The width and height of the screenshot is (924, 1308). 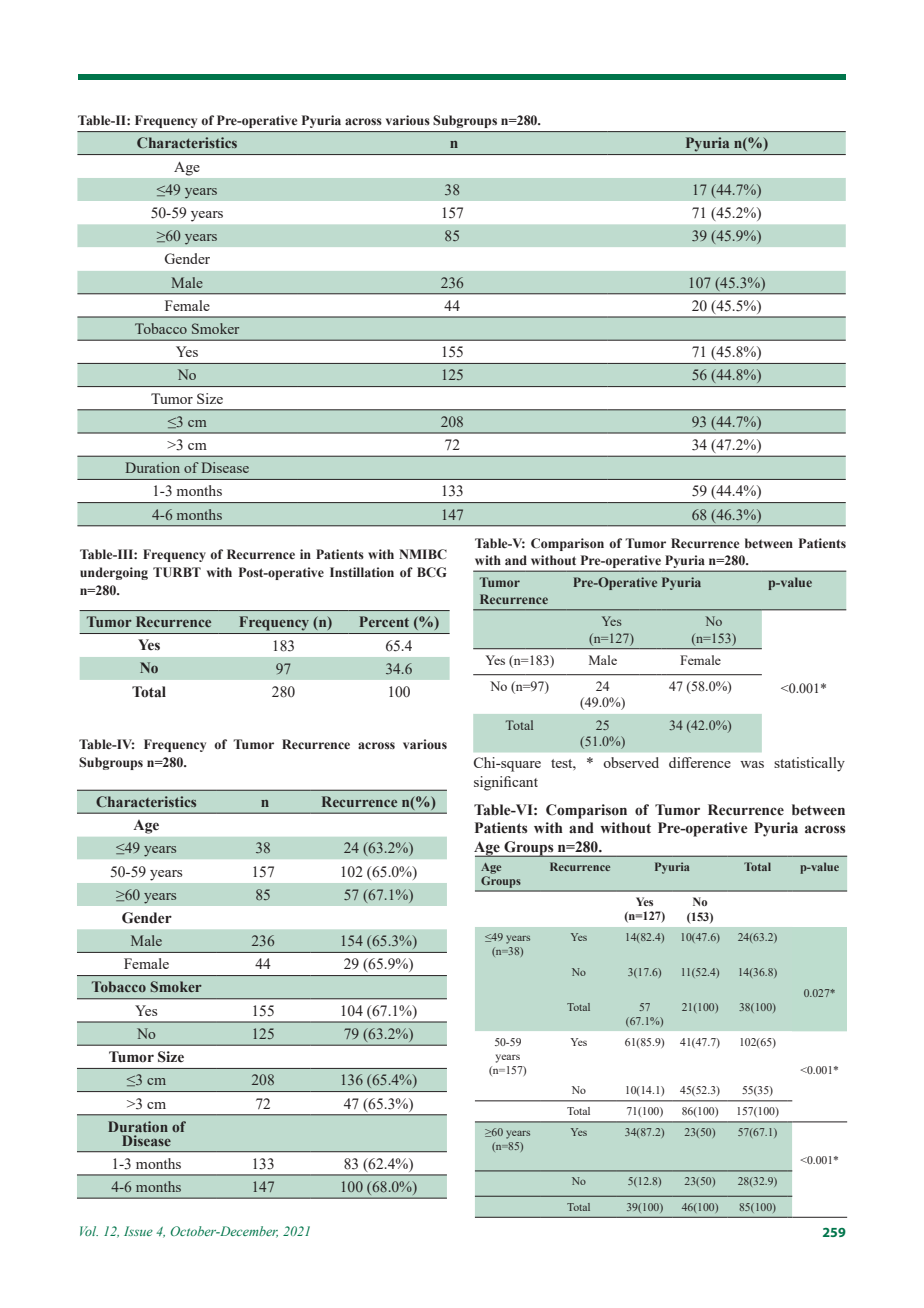 I want to click on difference, so click(x=700, y=762).
